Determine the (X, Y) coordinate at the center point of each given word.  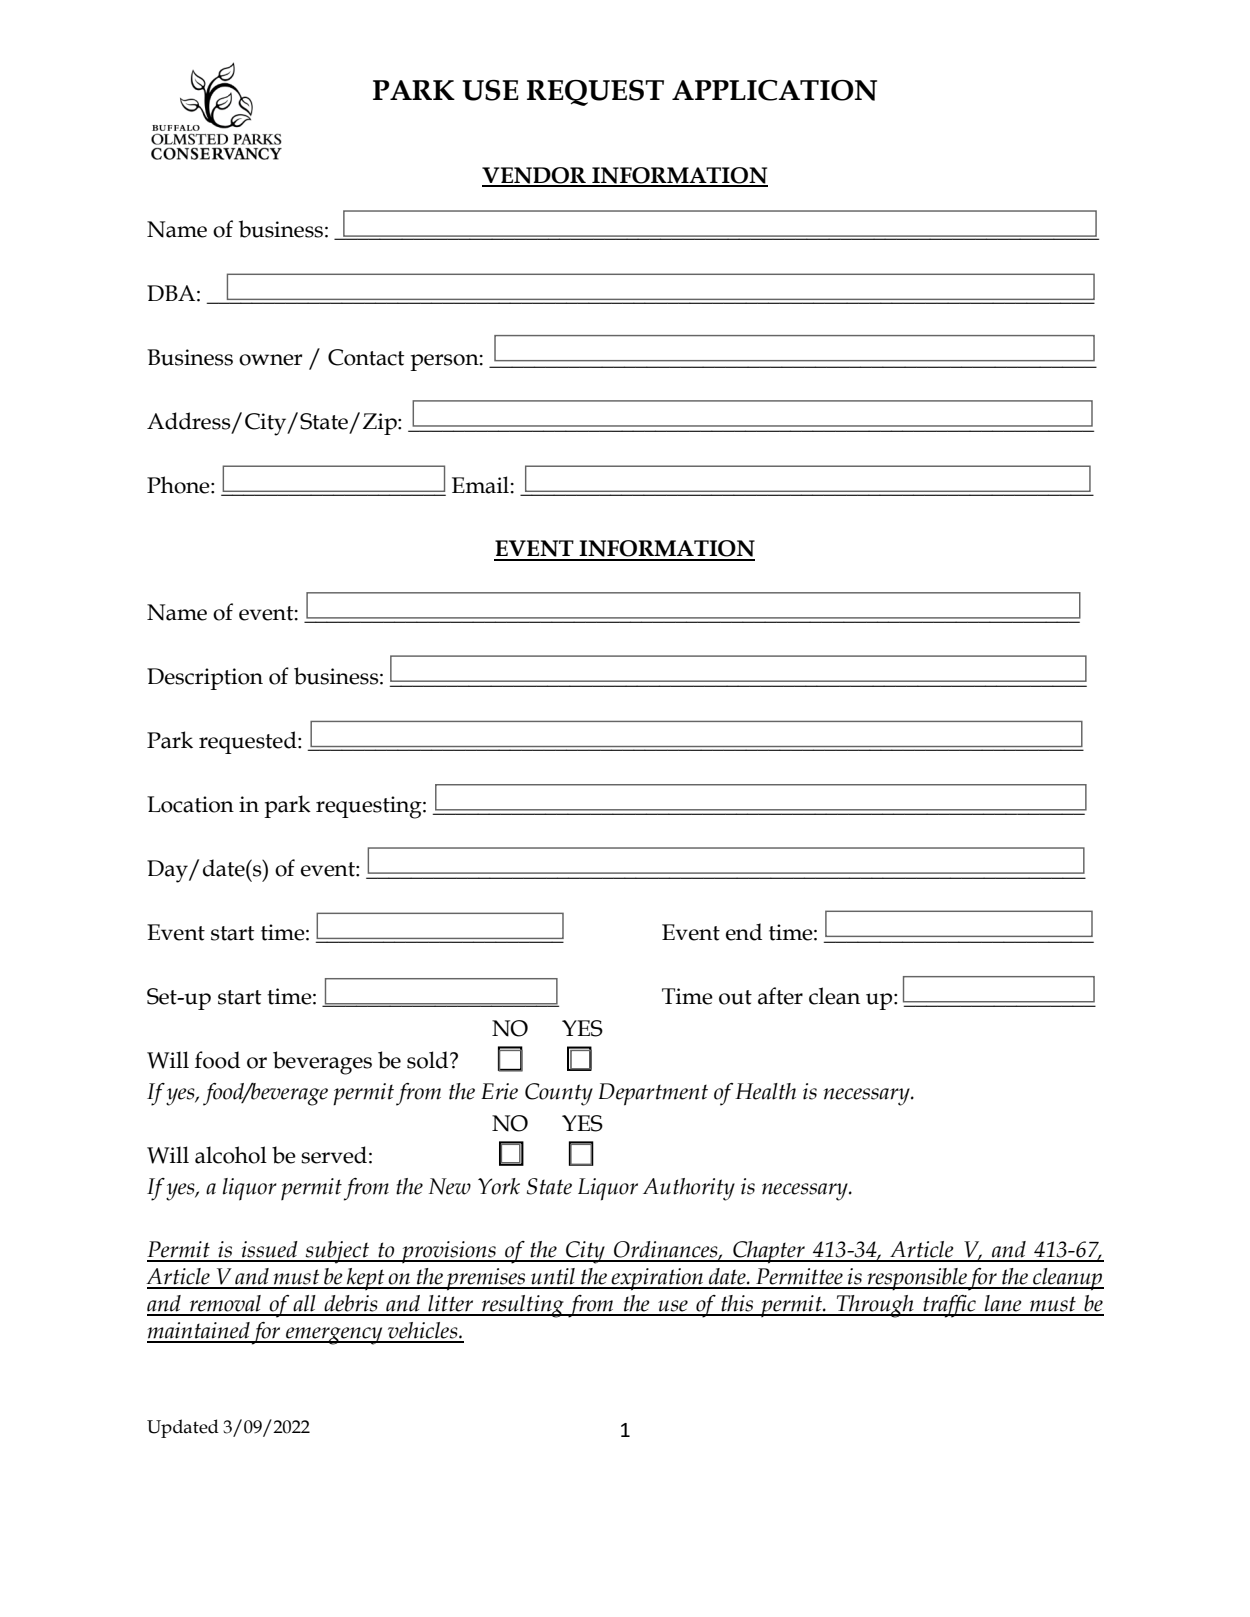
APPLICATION (774, 90)
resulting (522, 1306)
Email (480, 485)
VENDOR (535, 176)
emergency (334, 1336)
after (780, 996)
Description (205, 679)
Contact (366, 357)
